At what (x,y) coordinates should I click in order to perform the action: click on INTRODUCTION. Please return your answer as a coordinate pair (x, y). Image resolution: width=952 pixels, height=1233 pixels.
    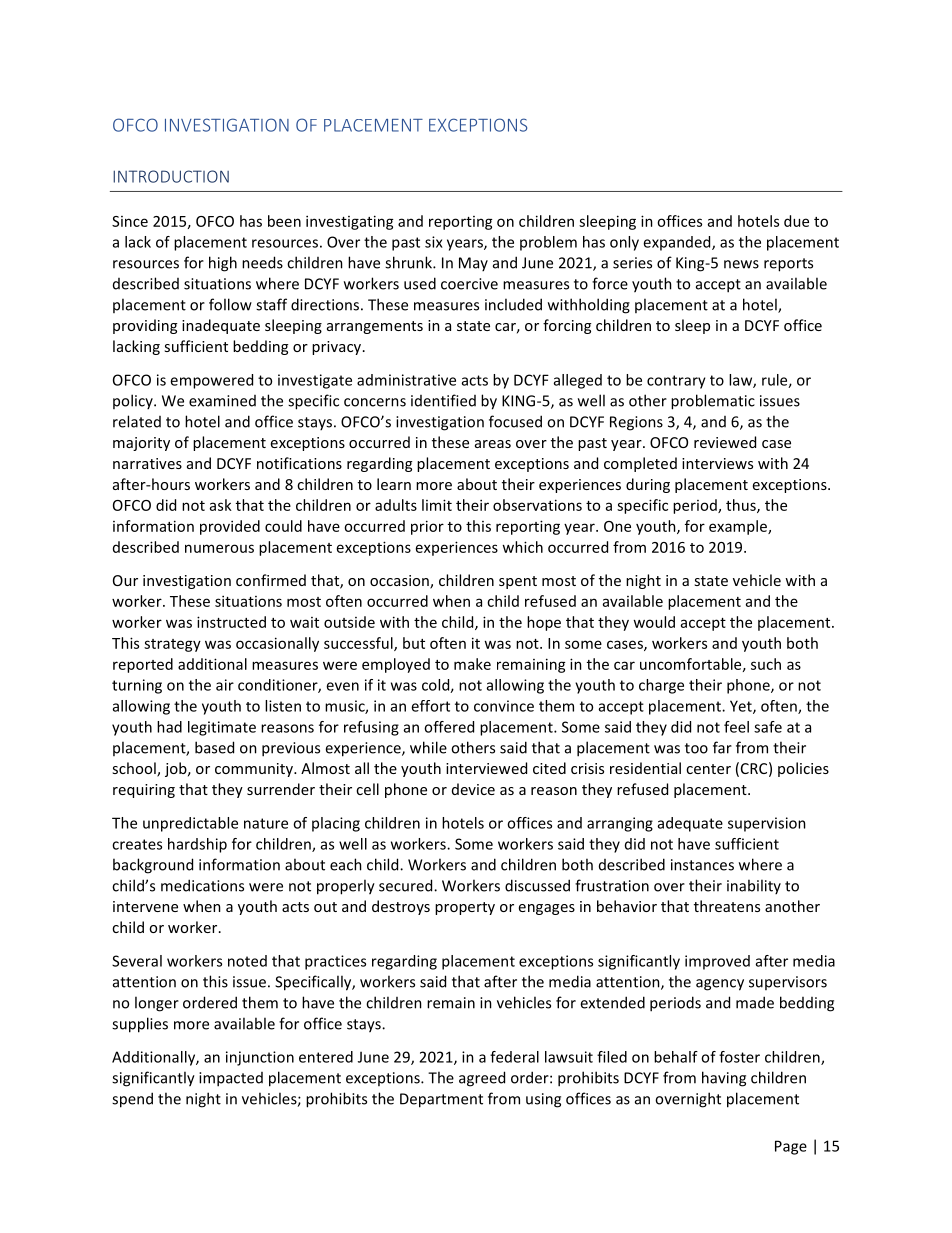
    Looking at the image, I should click on (171, 176).
